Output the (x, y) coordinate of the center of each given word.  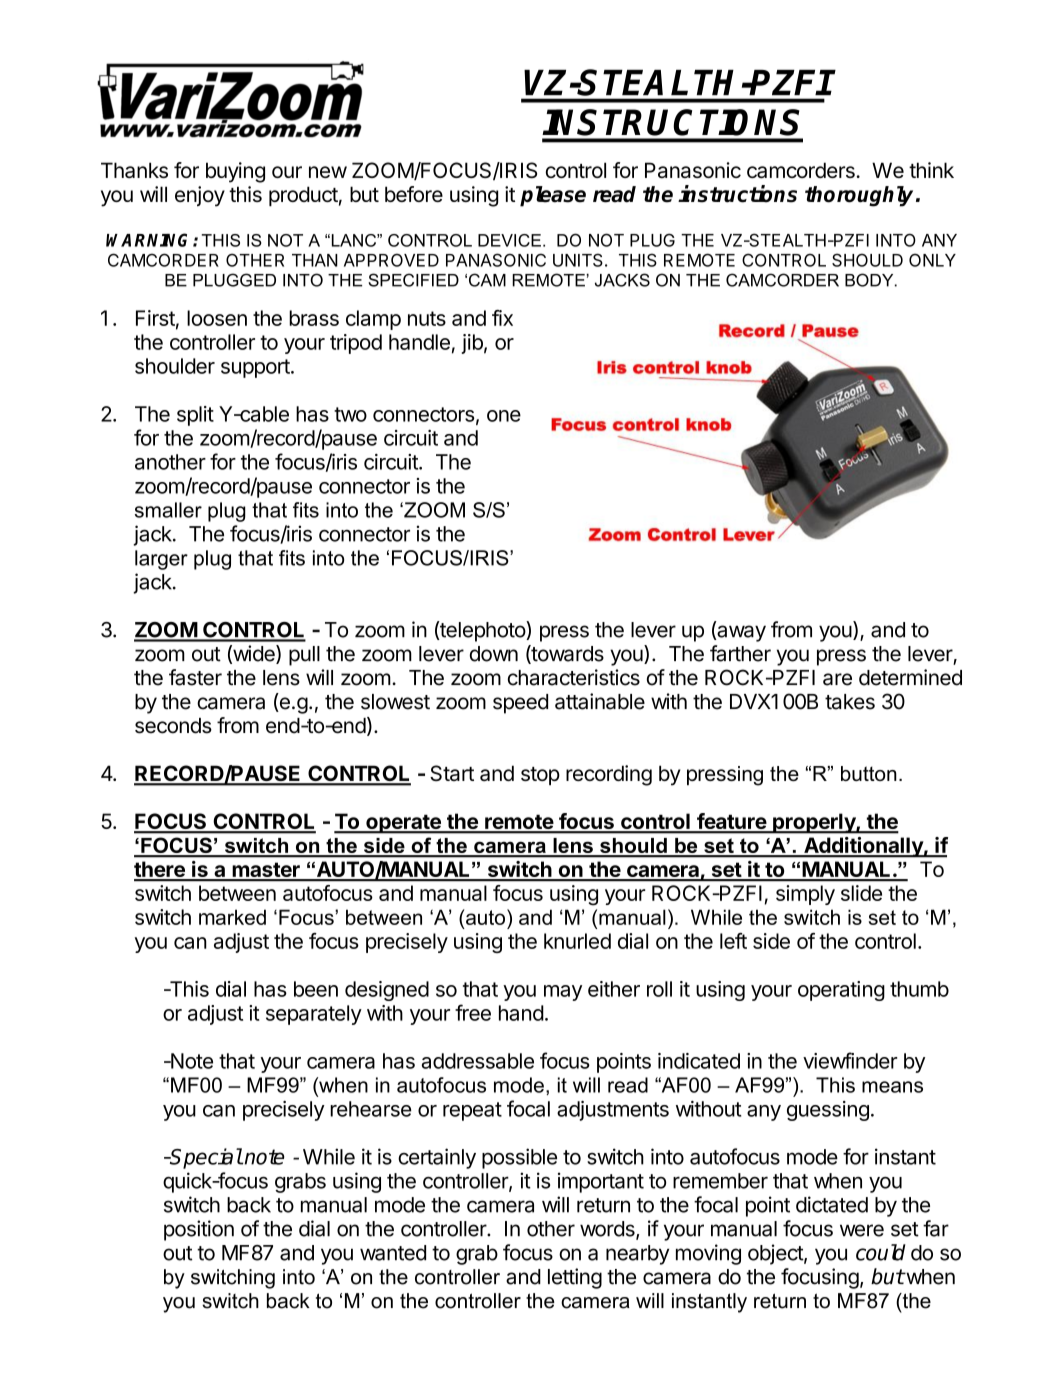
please (553, 196)
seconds (173, 726)
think (931, 170)
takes (850, 702)
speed (520, 704)
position (199, 1230)
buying (235, 172)
